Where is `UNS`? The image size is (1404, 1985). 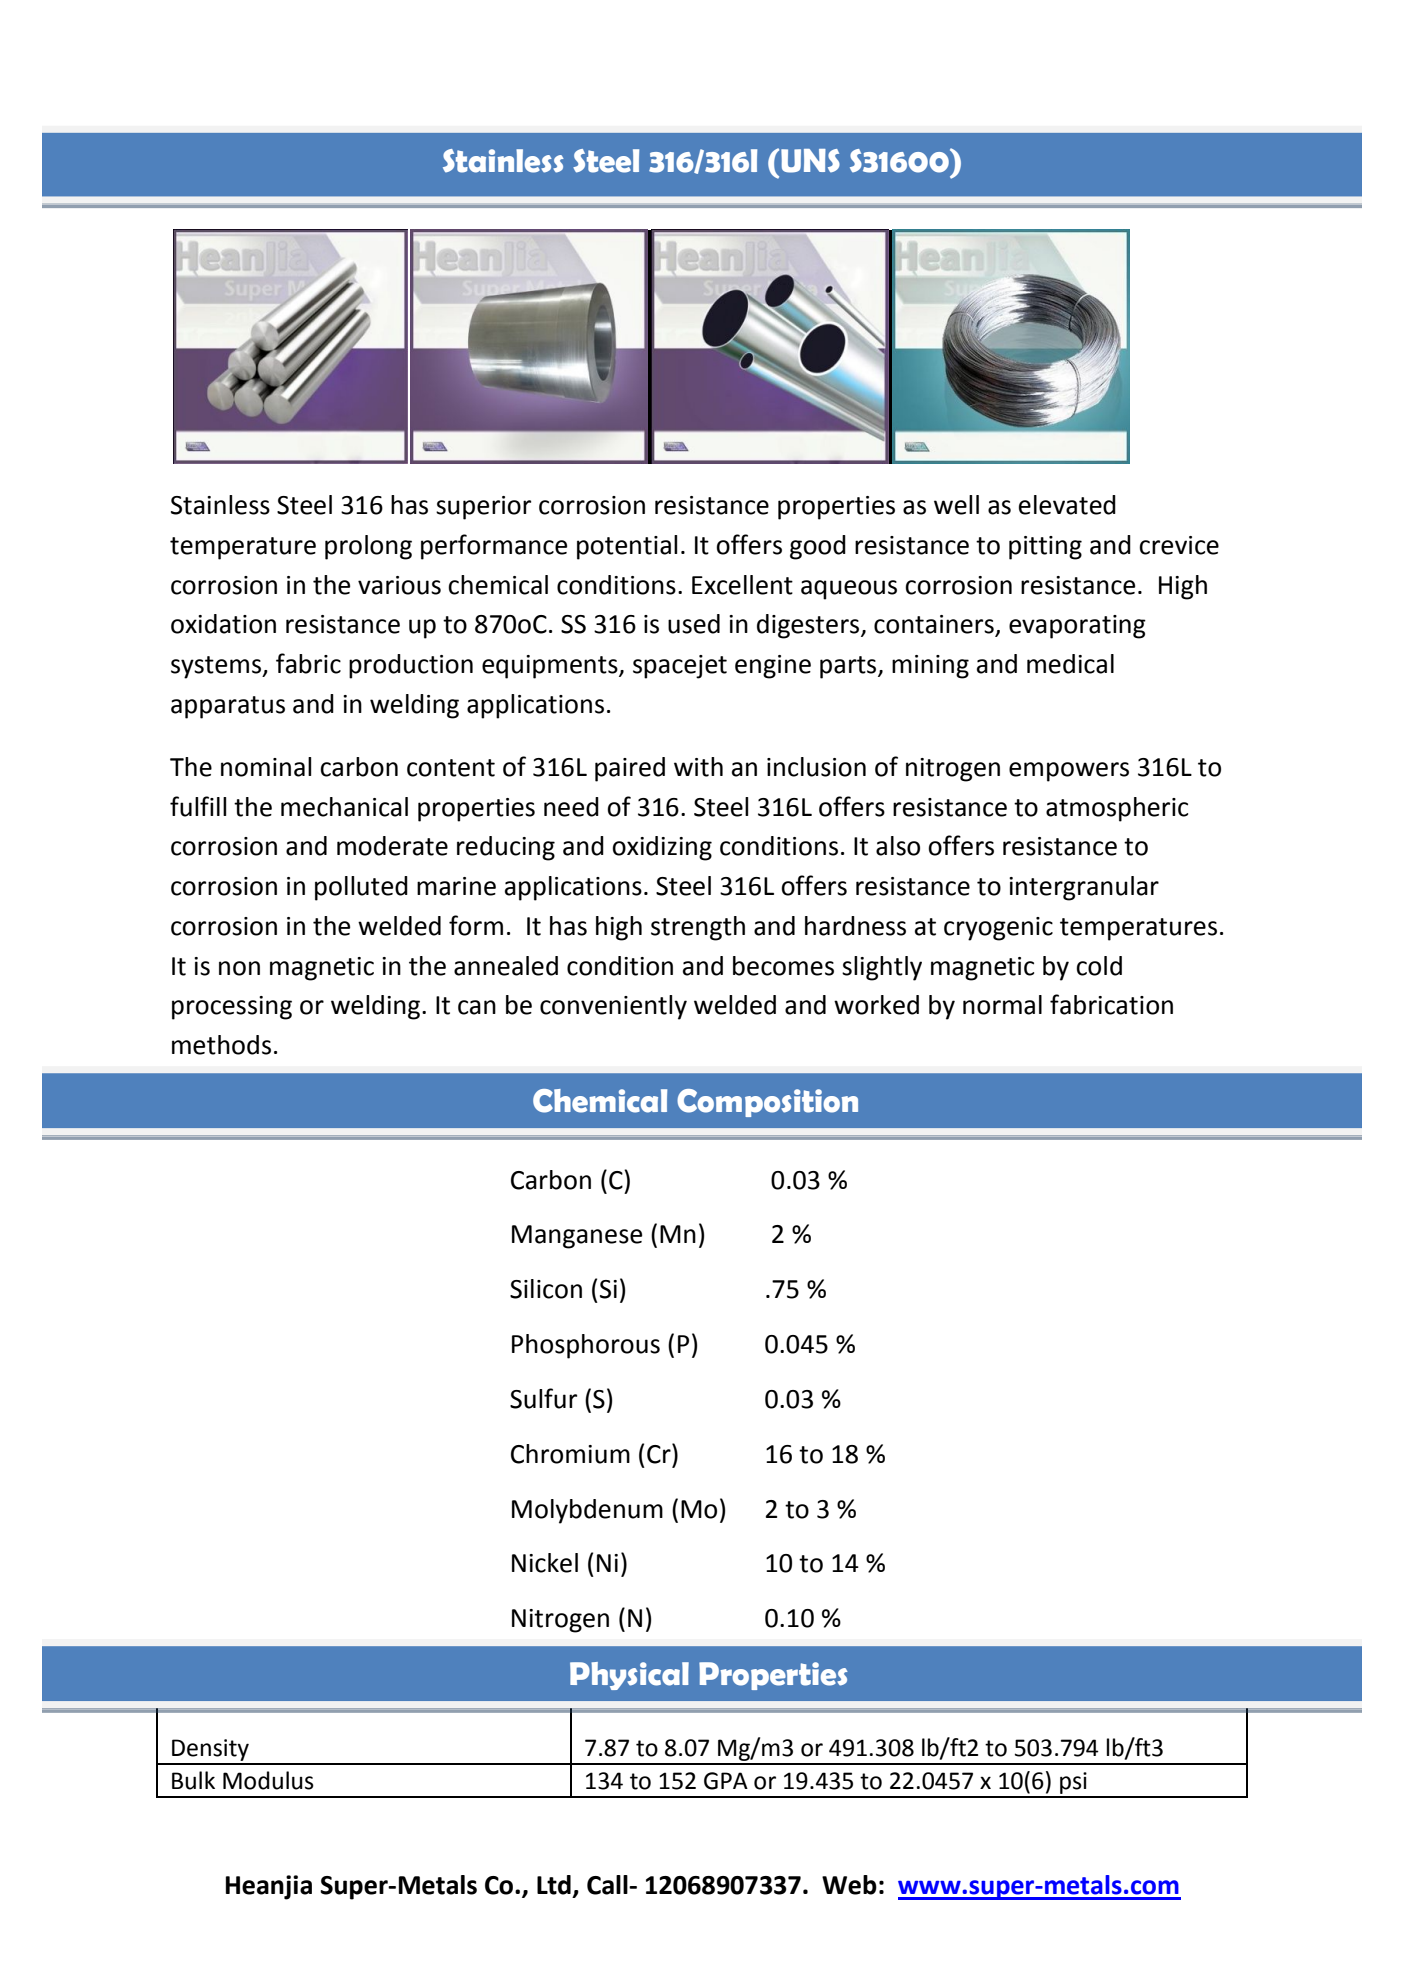 UNS is located at coordinates (810, 161).
